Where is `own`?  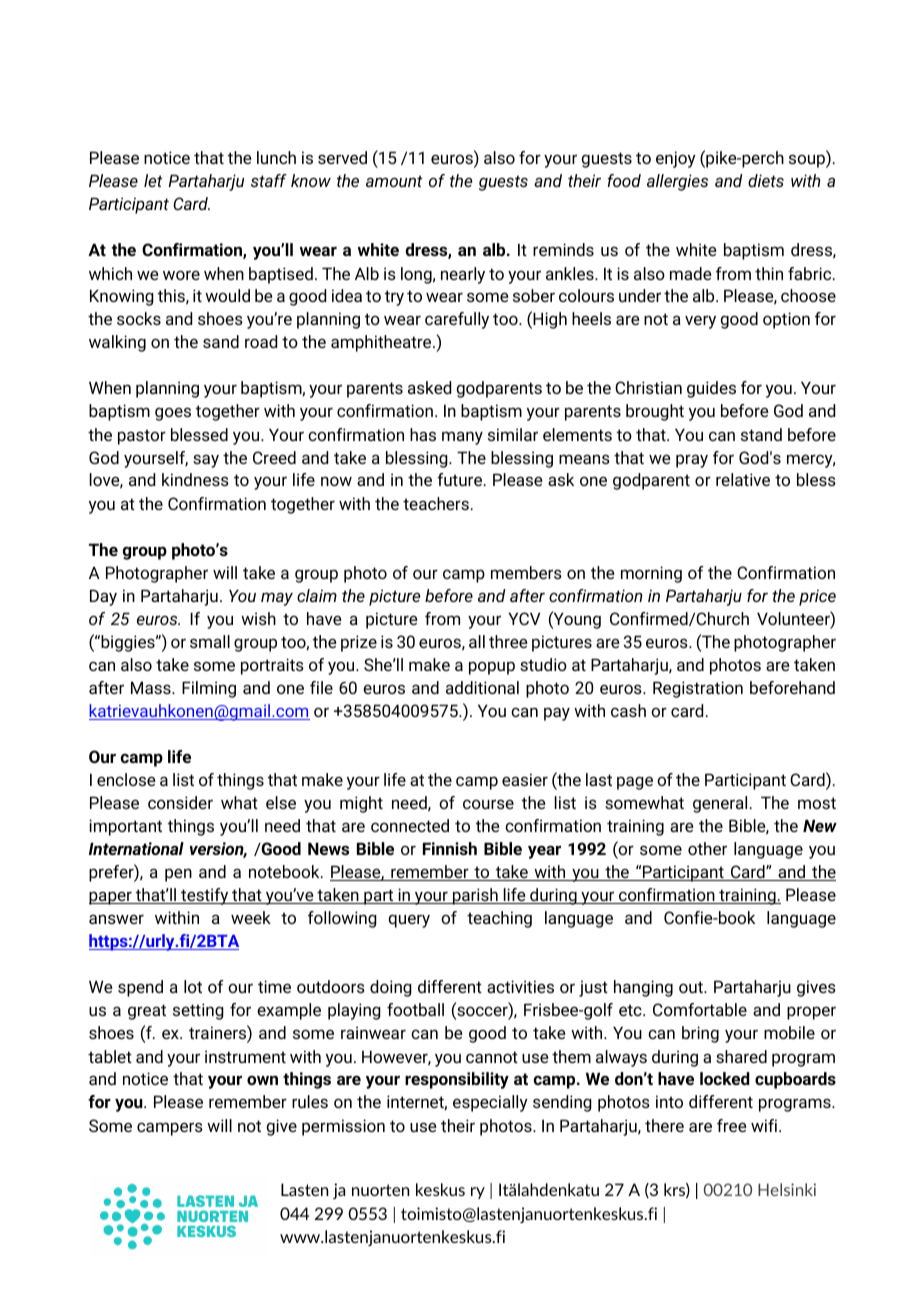 own is located at coordinates (262, 1080).
